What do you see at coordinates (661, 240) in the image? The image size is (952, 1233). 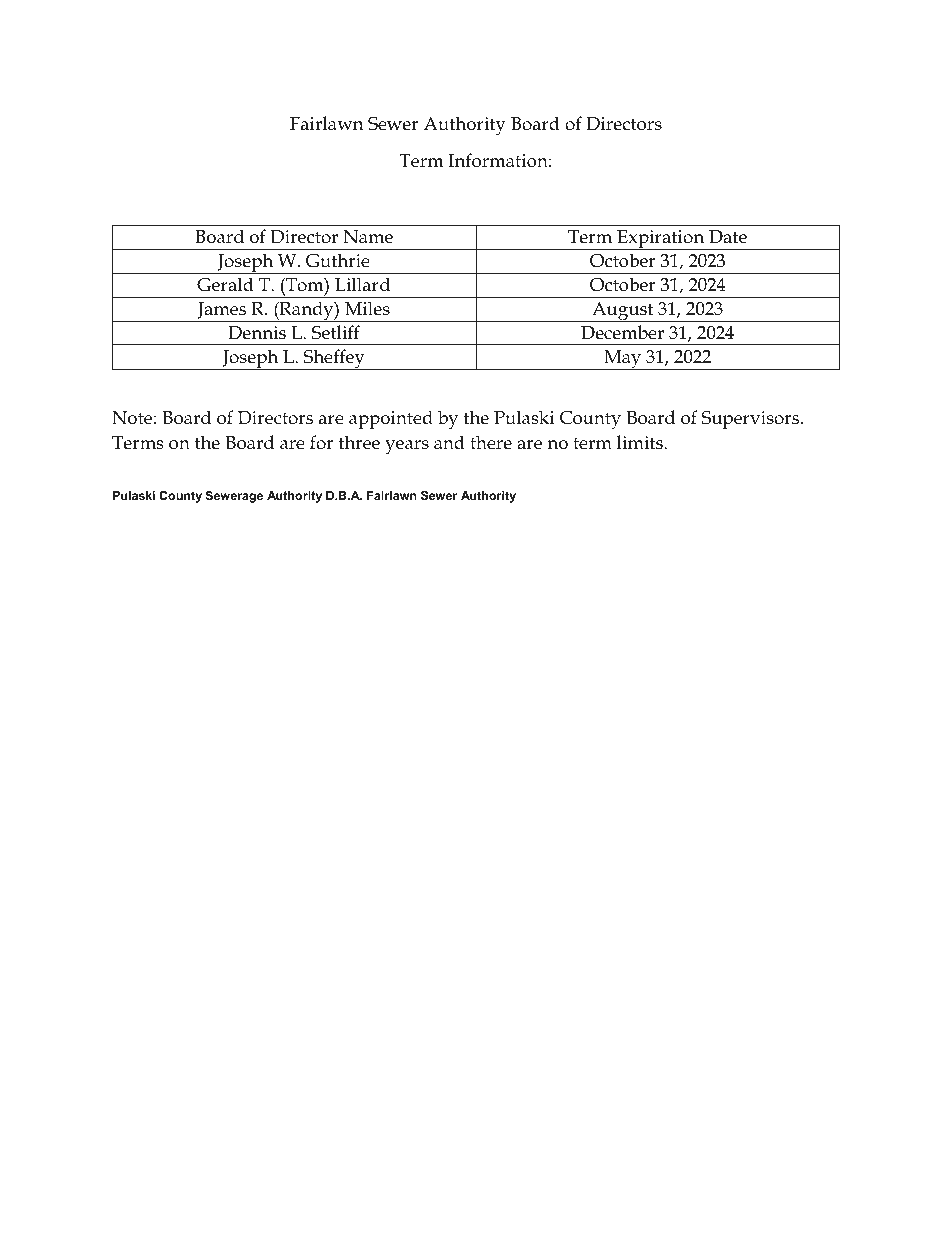 I see `Expiration` at bounding box center [661, 240].
